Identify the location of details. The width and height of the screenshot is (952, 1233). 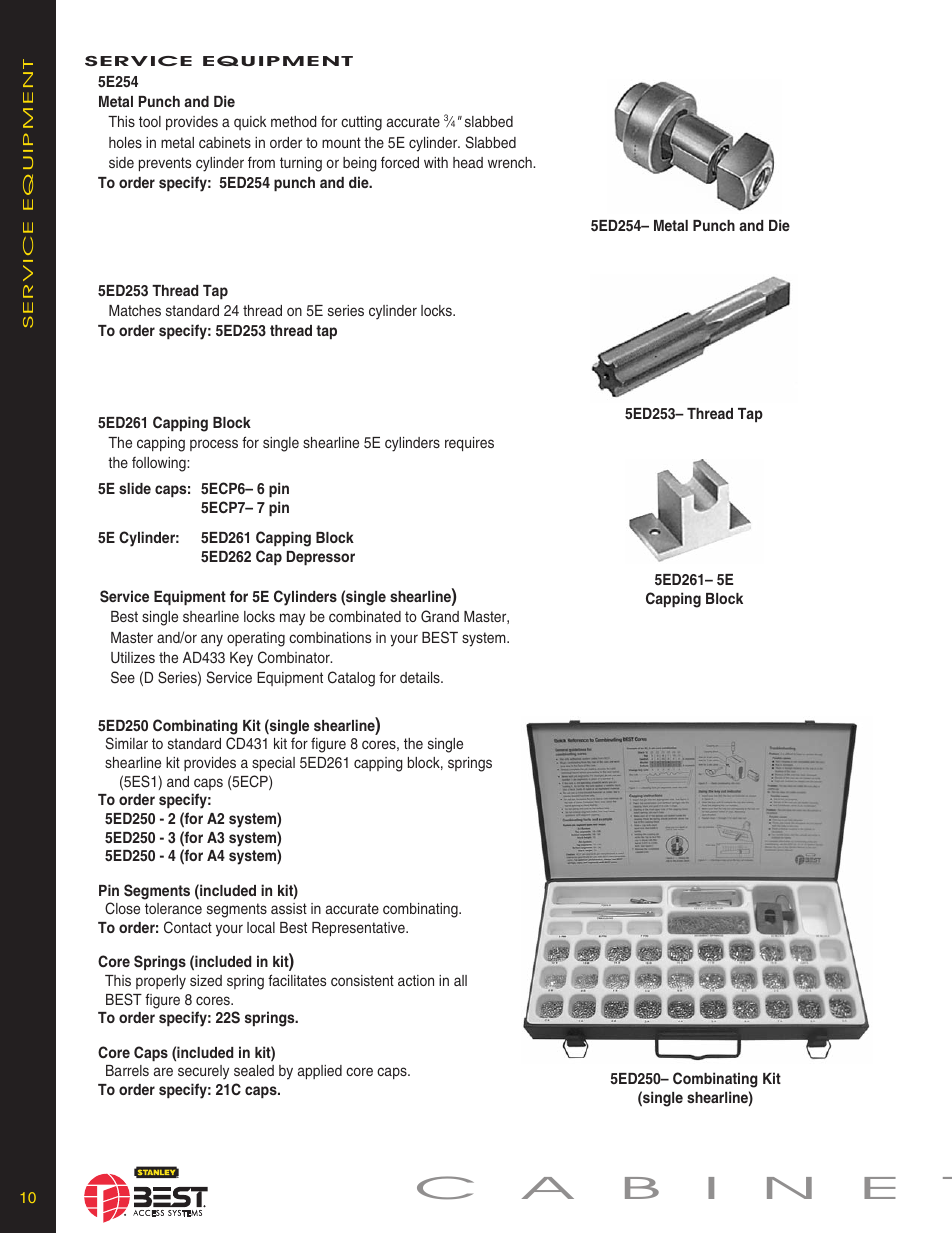
(421, 677).
